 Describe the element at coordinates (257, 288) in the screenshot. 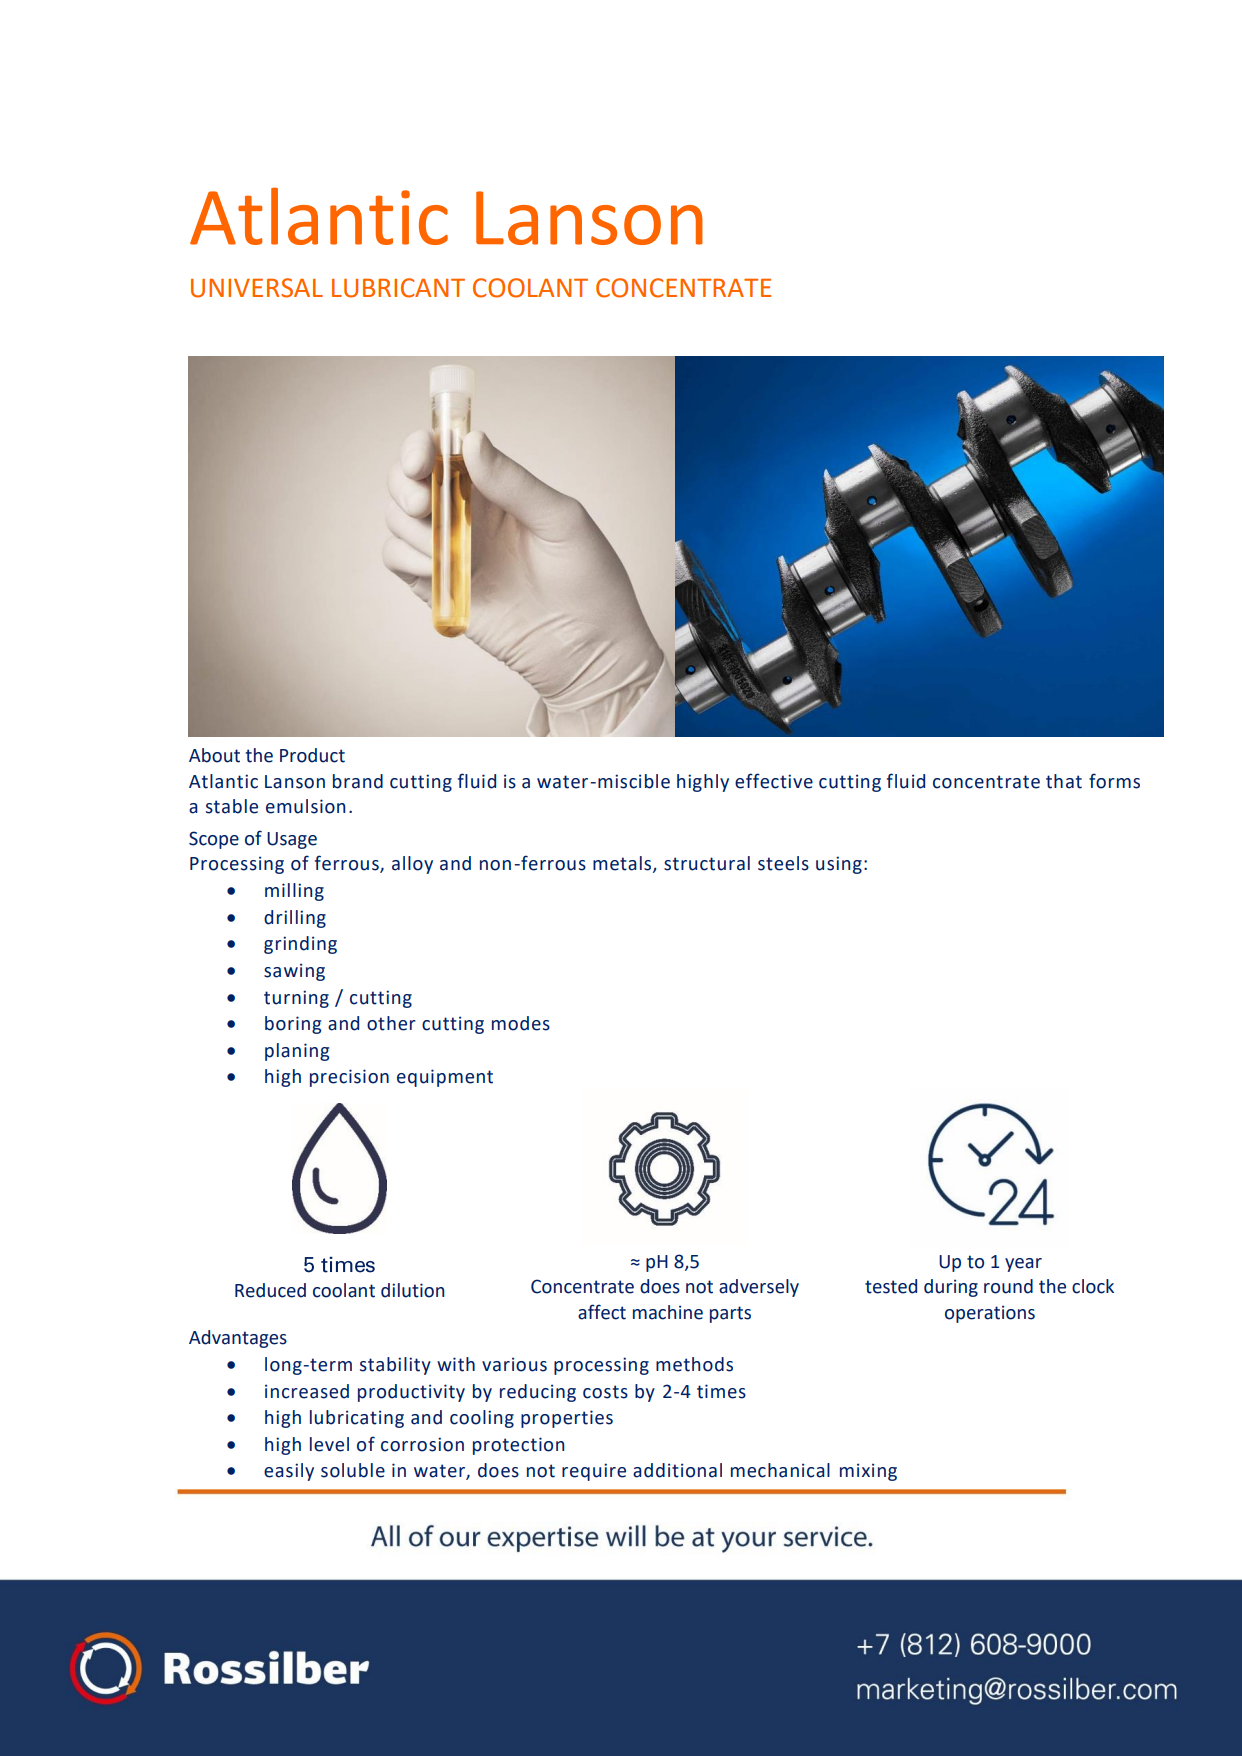

I see `UNIVERSAL` at that location.
